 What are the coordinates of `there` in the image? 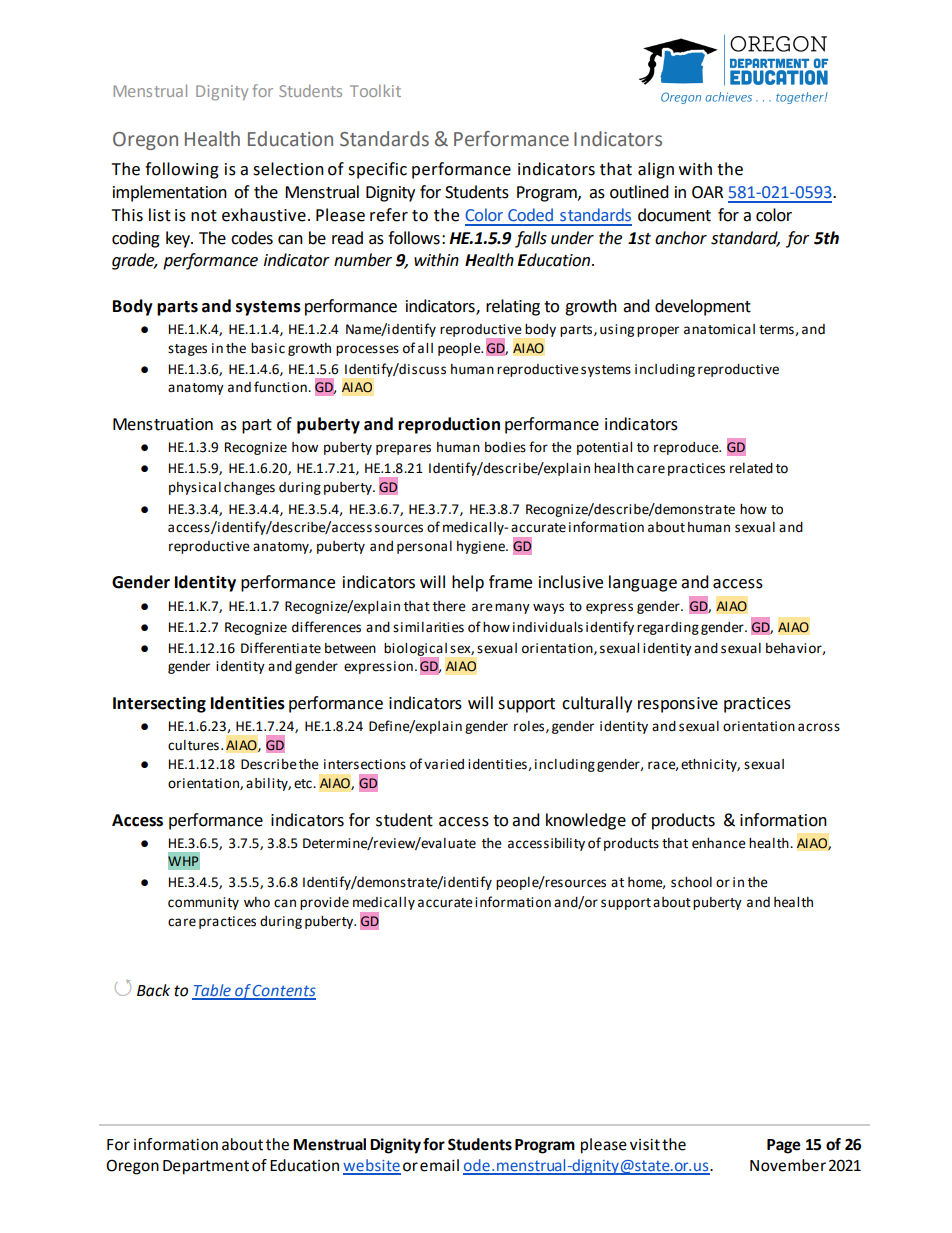 It's located at (449, 606).
